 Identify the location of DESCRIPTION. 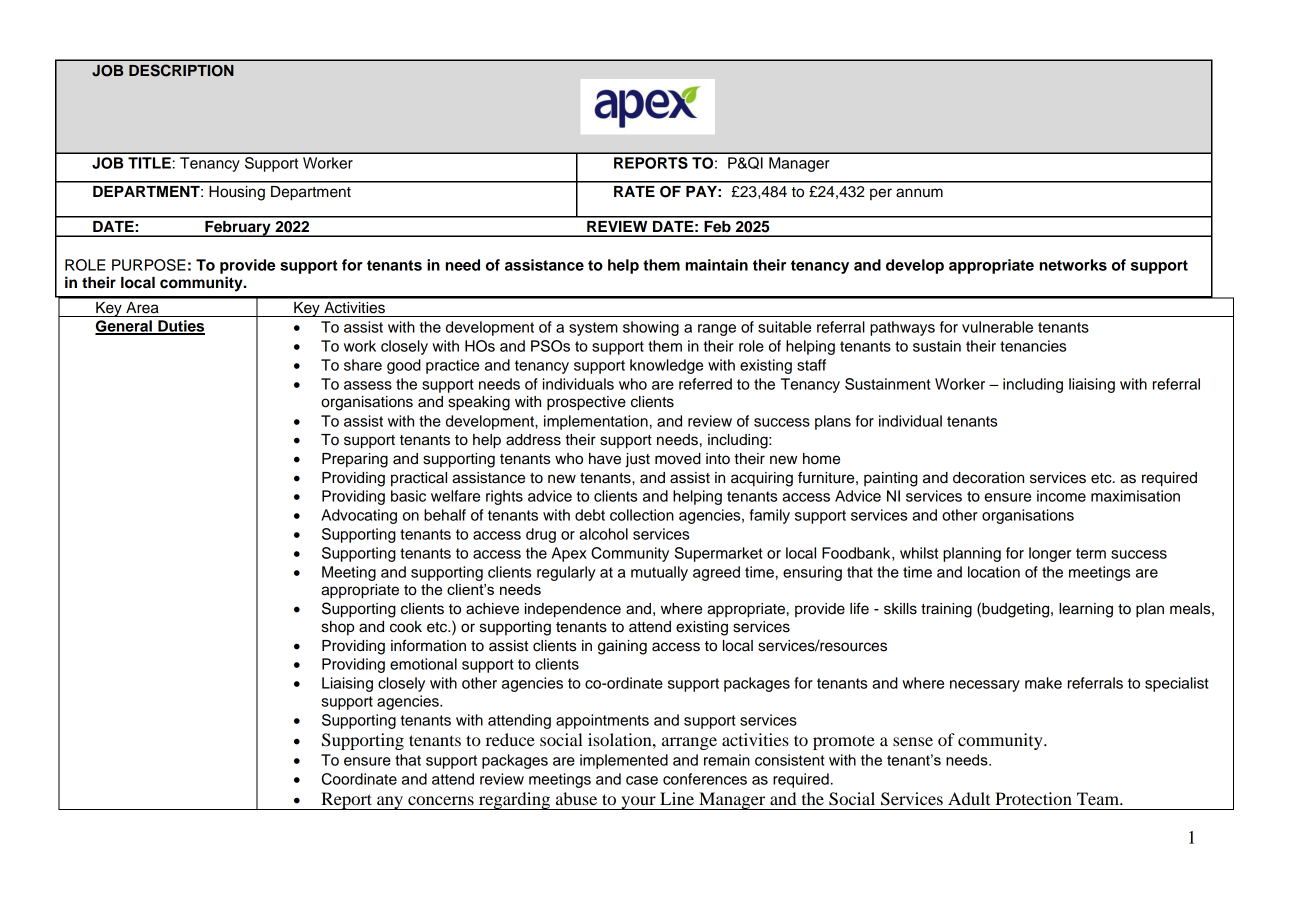
(181, 70).
